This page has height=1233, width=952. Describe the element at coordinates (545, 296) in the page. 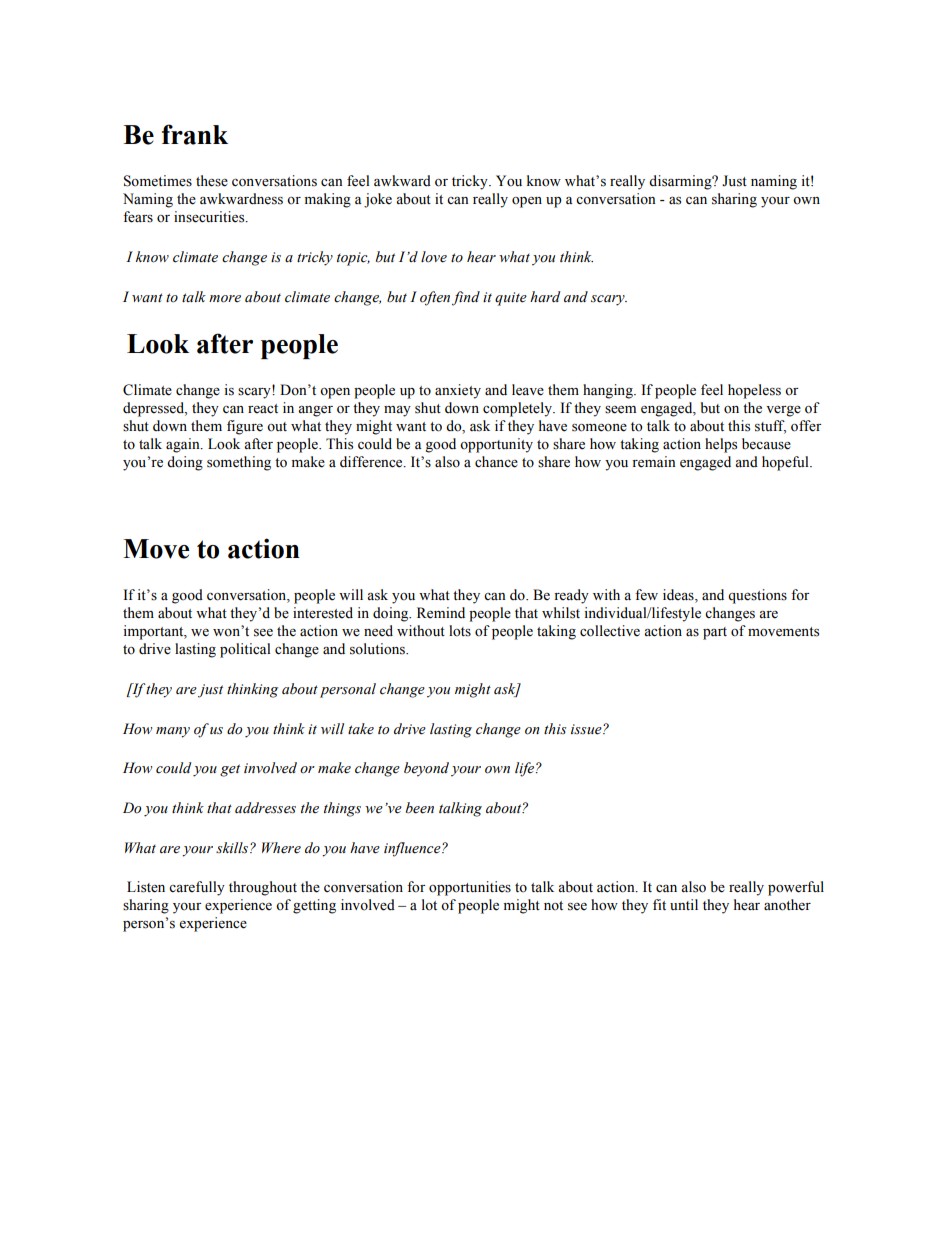

I see `hard` at that location.
